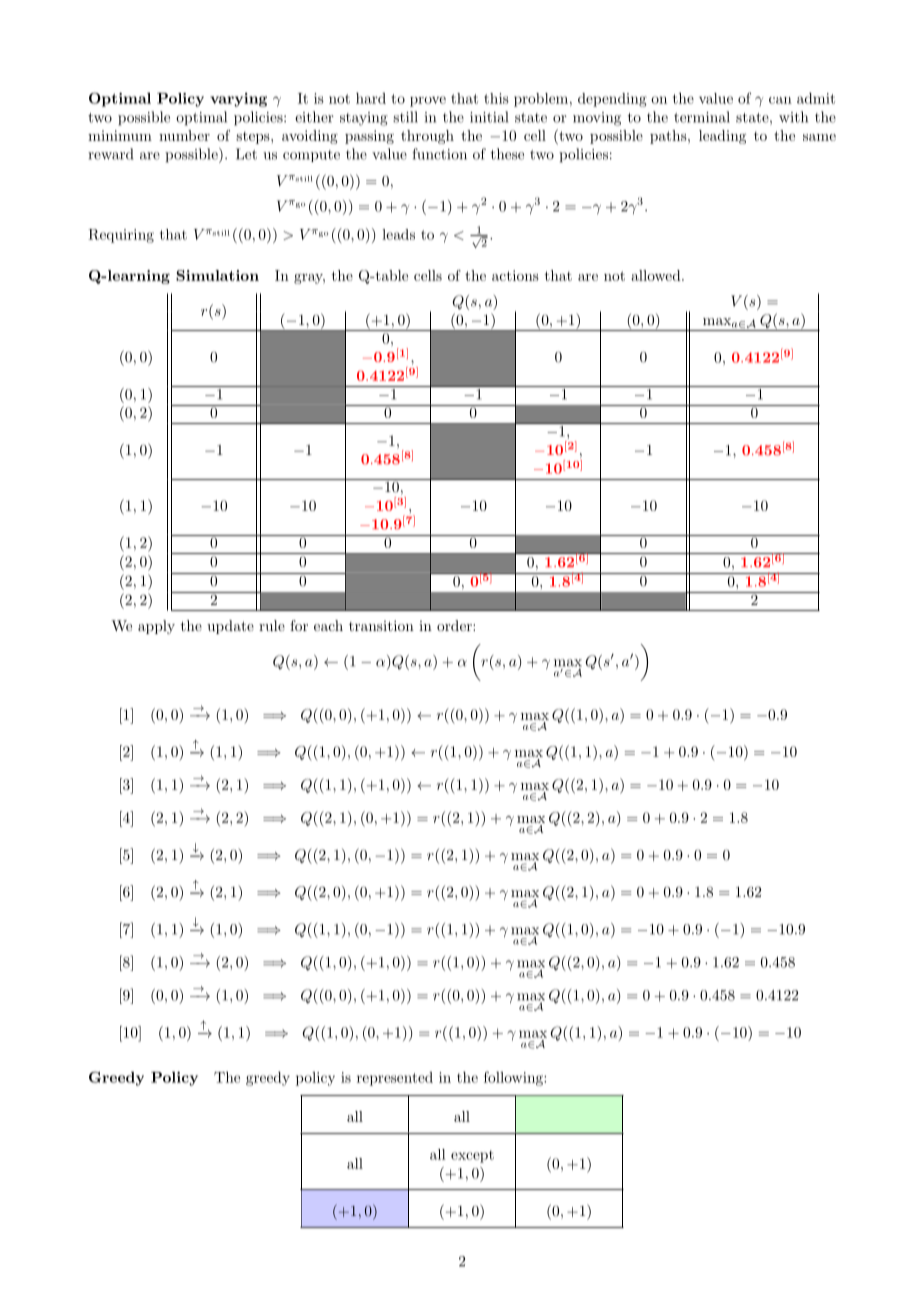 This document has width=924, height=1308. What do you see at coordinates (455, 625) in the document?
I see `order` at bounding box center [455, 625].
